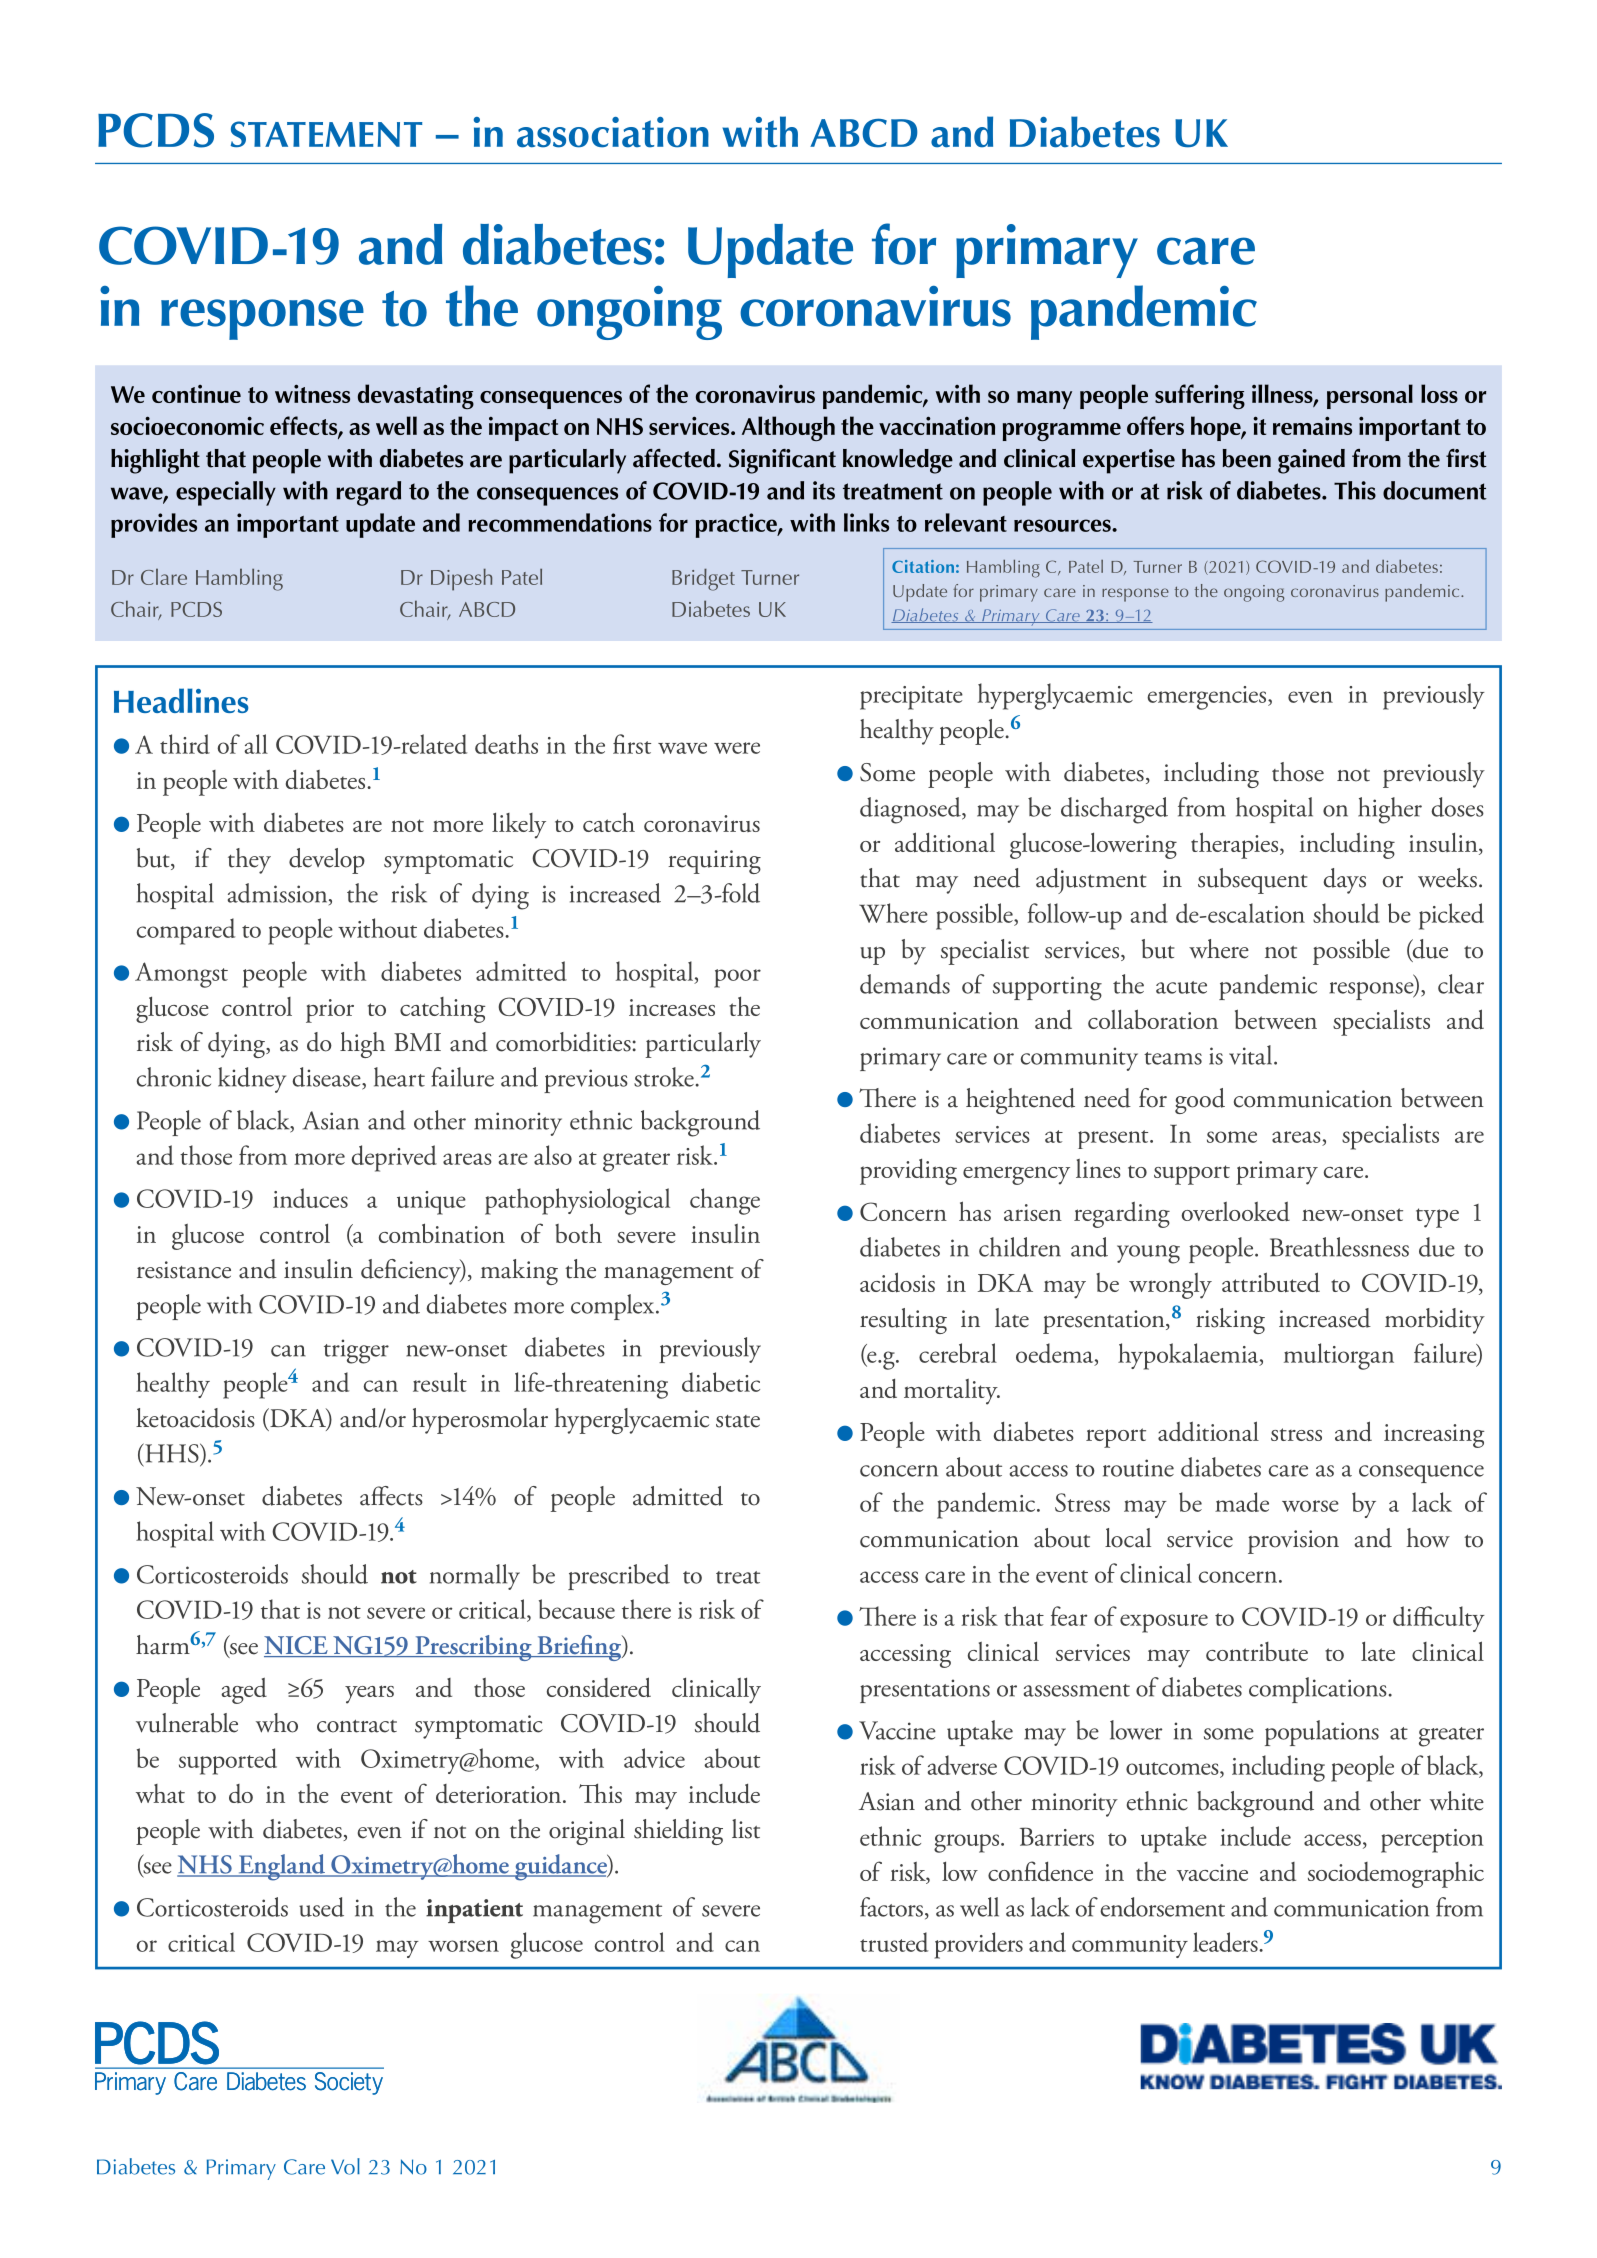 The width and height of the screenshot is (1597, 2258). Describe the element at coordinates (345, 2166) in the screenshot. I see `Vol` at that location.
